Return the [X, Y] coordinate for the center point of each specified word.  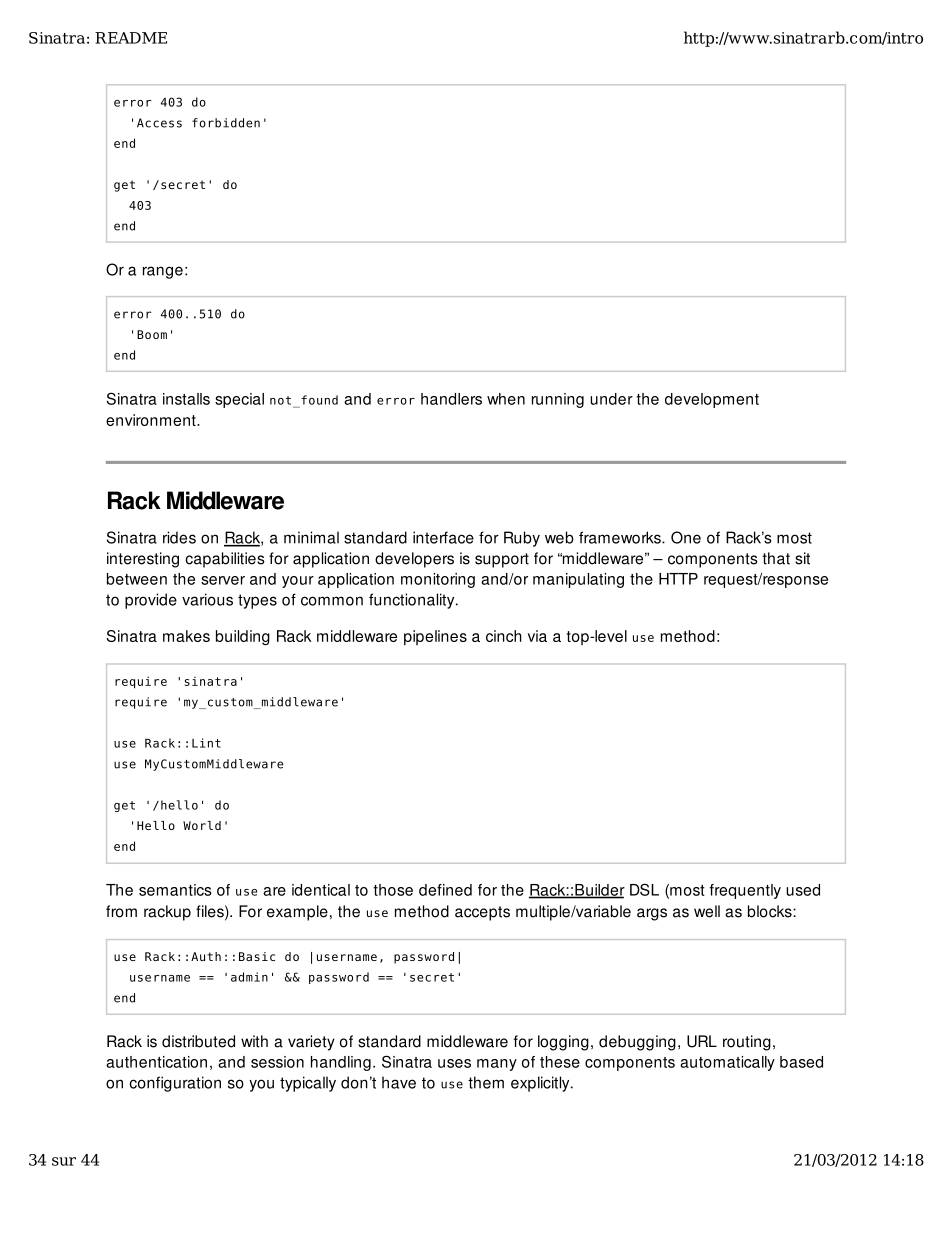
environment [152, 420]
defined [445, 890]
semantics [175, 890]
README [131, 38]
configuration [175, 1084]
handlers [451, 399]
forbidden [226, 123]
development [712, 400]
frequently [745, 891]
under [611, 399]
